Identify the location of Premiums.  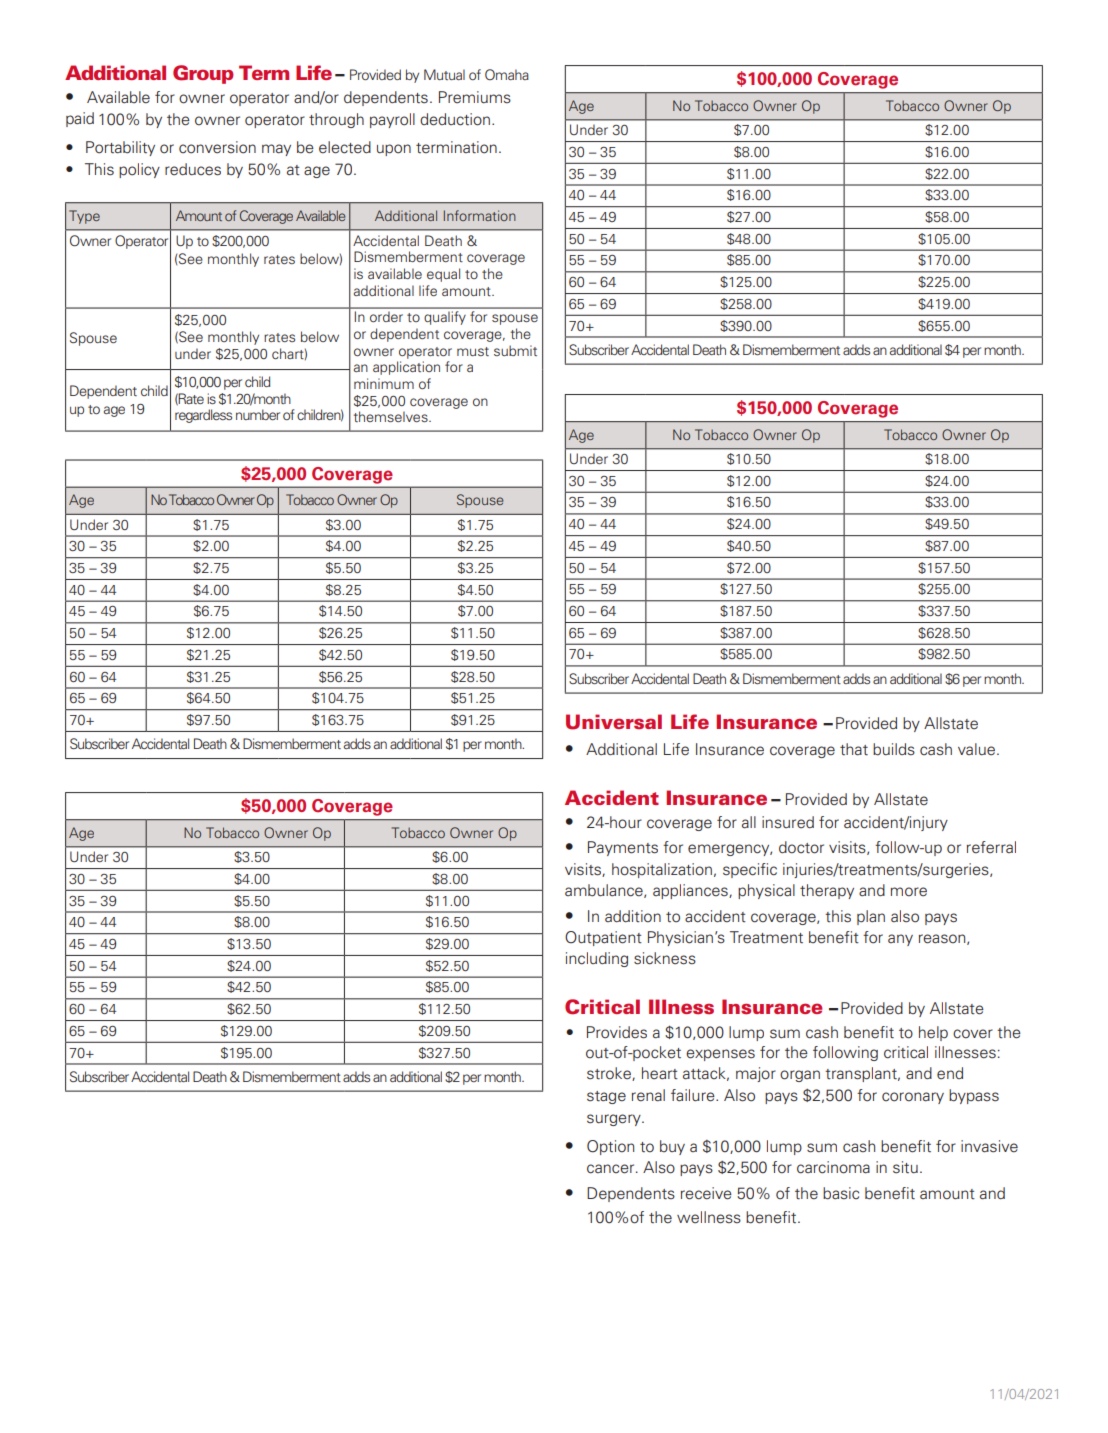
(475, 97).
